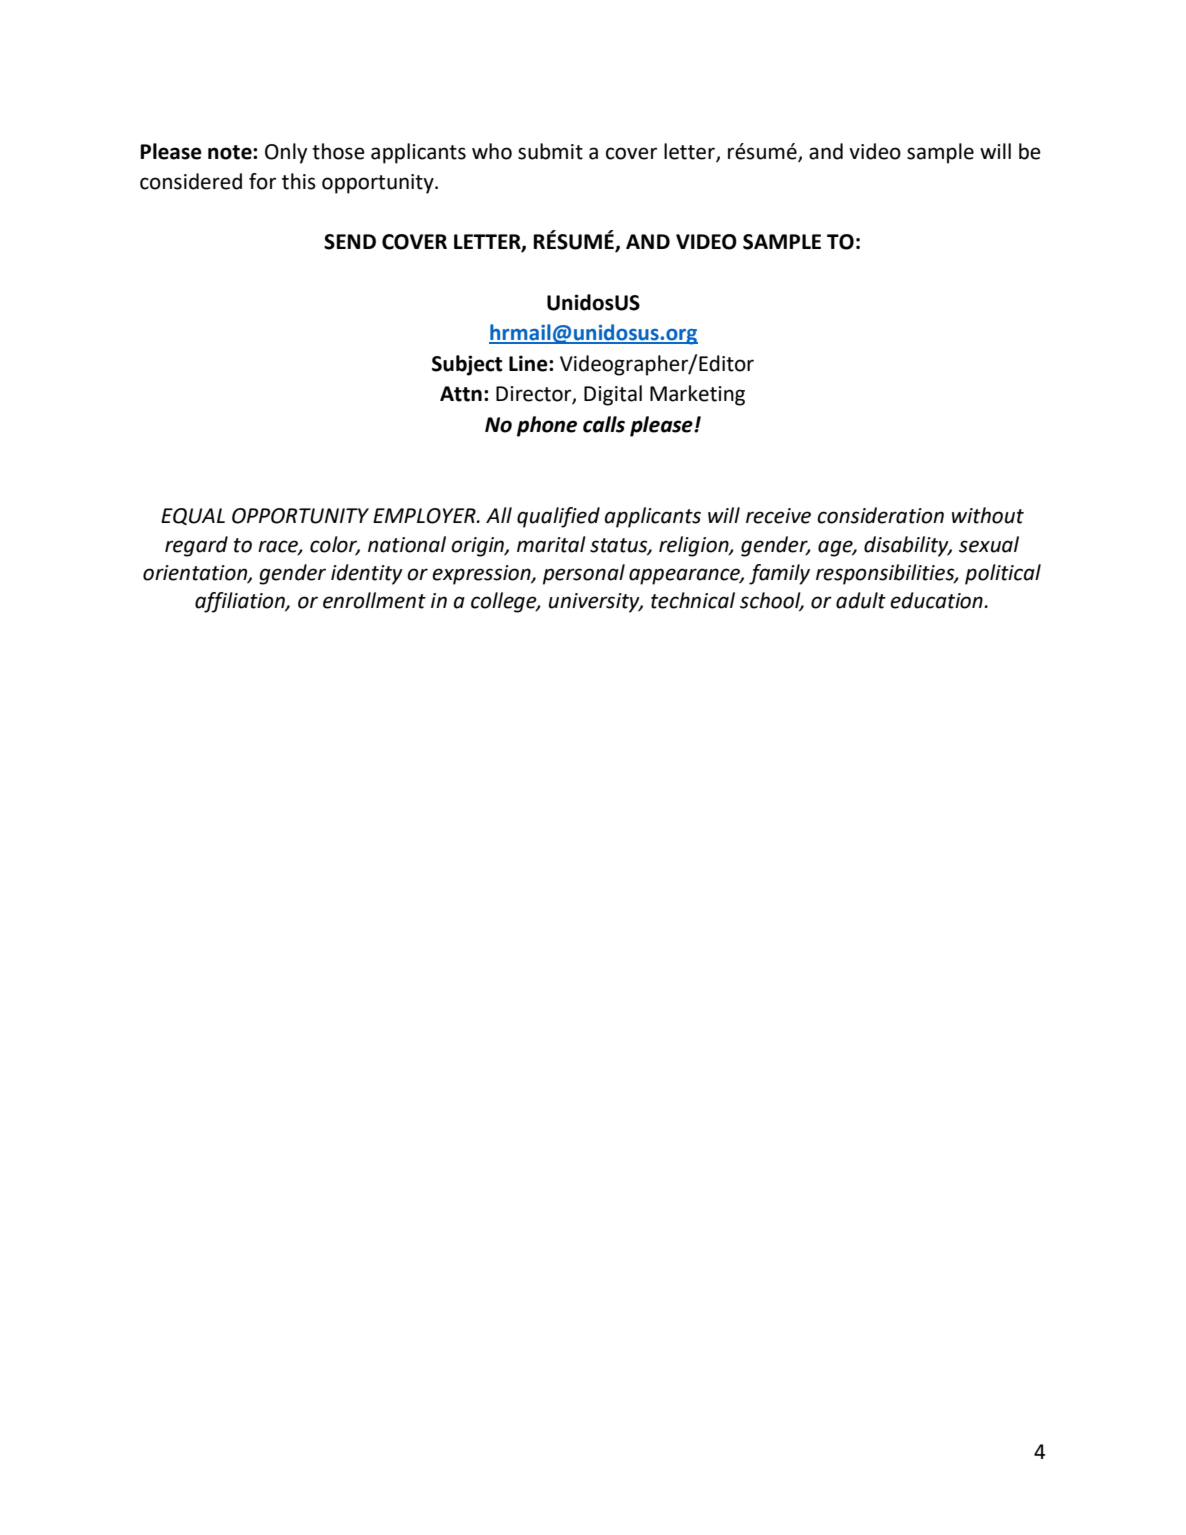 The image size is (1186, 1535). What do you see at coordinates (584, 574) in the image?
I see `personal` at bounding box center [584, 574].
